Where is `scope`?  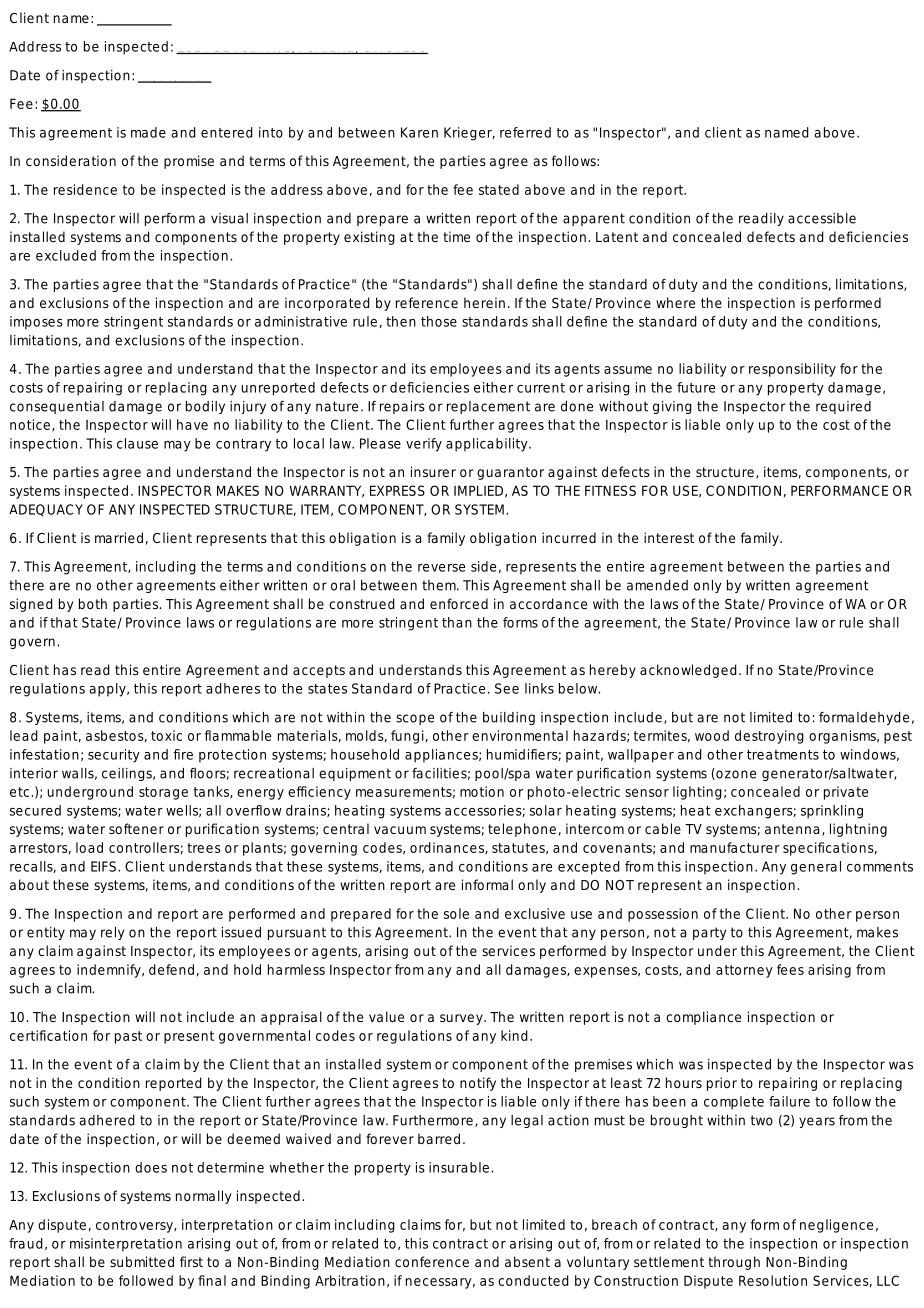
scope is located at coordinates (415, 719).
